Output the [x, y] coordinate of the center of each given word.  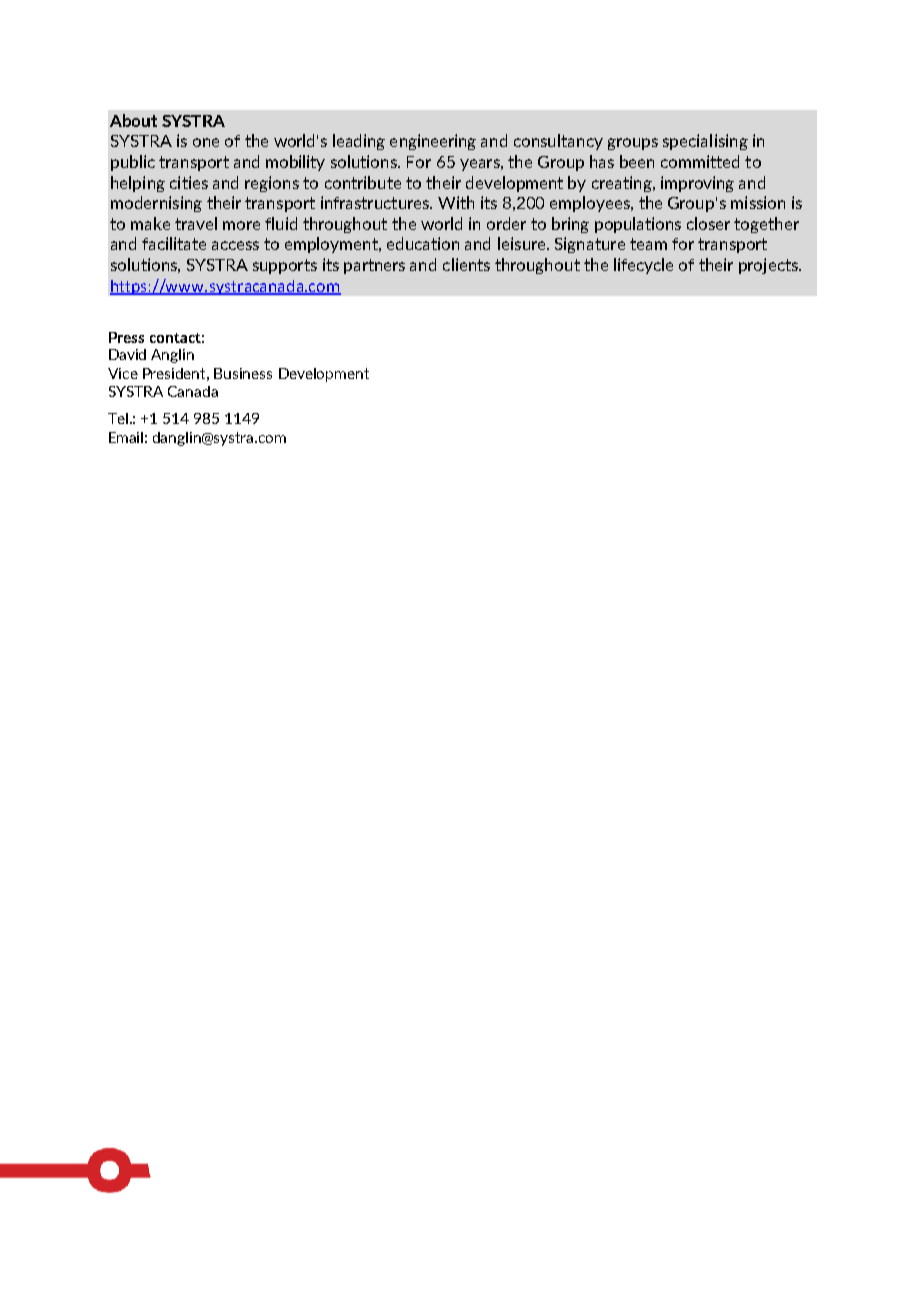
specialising [705, 142]
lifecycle [643, 266]
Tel [118, 418]
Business [243, 373]
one [206, 142]
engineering [433, 142]
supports [285, 266]
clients [466, 264]
